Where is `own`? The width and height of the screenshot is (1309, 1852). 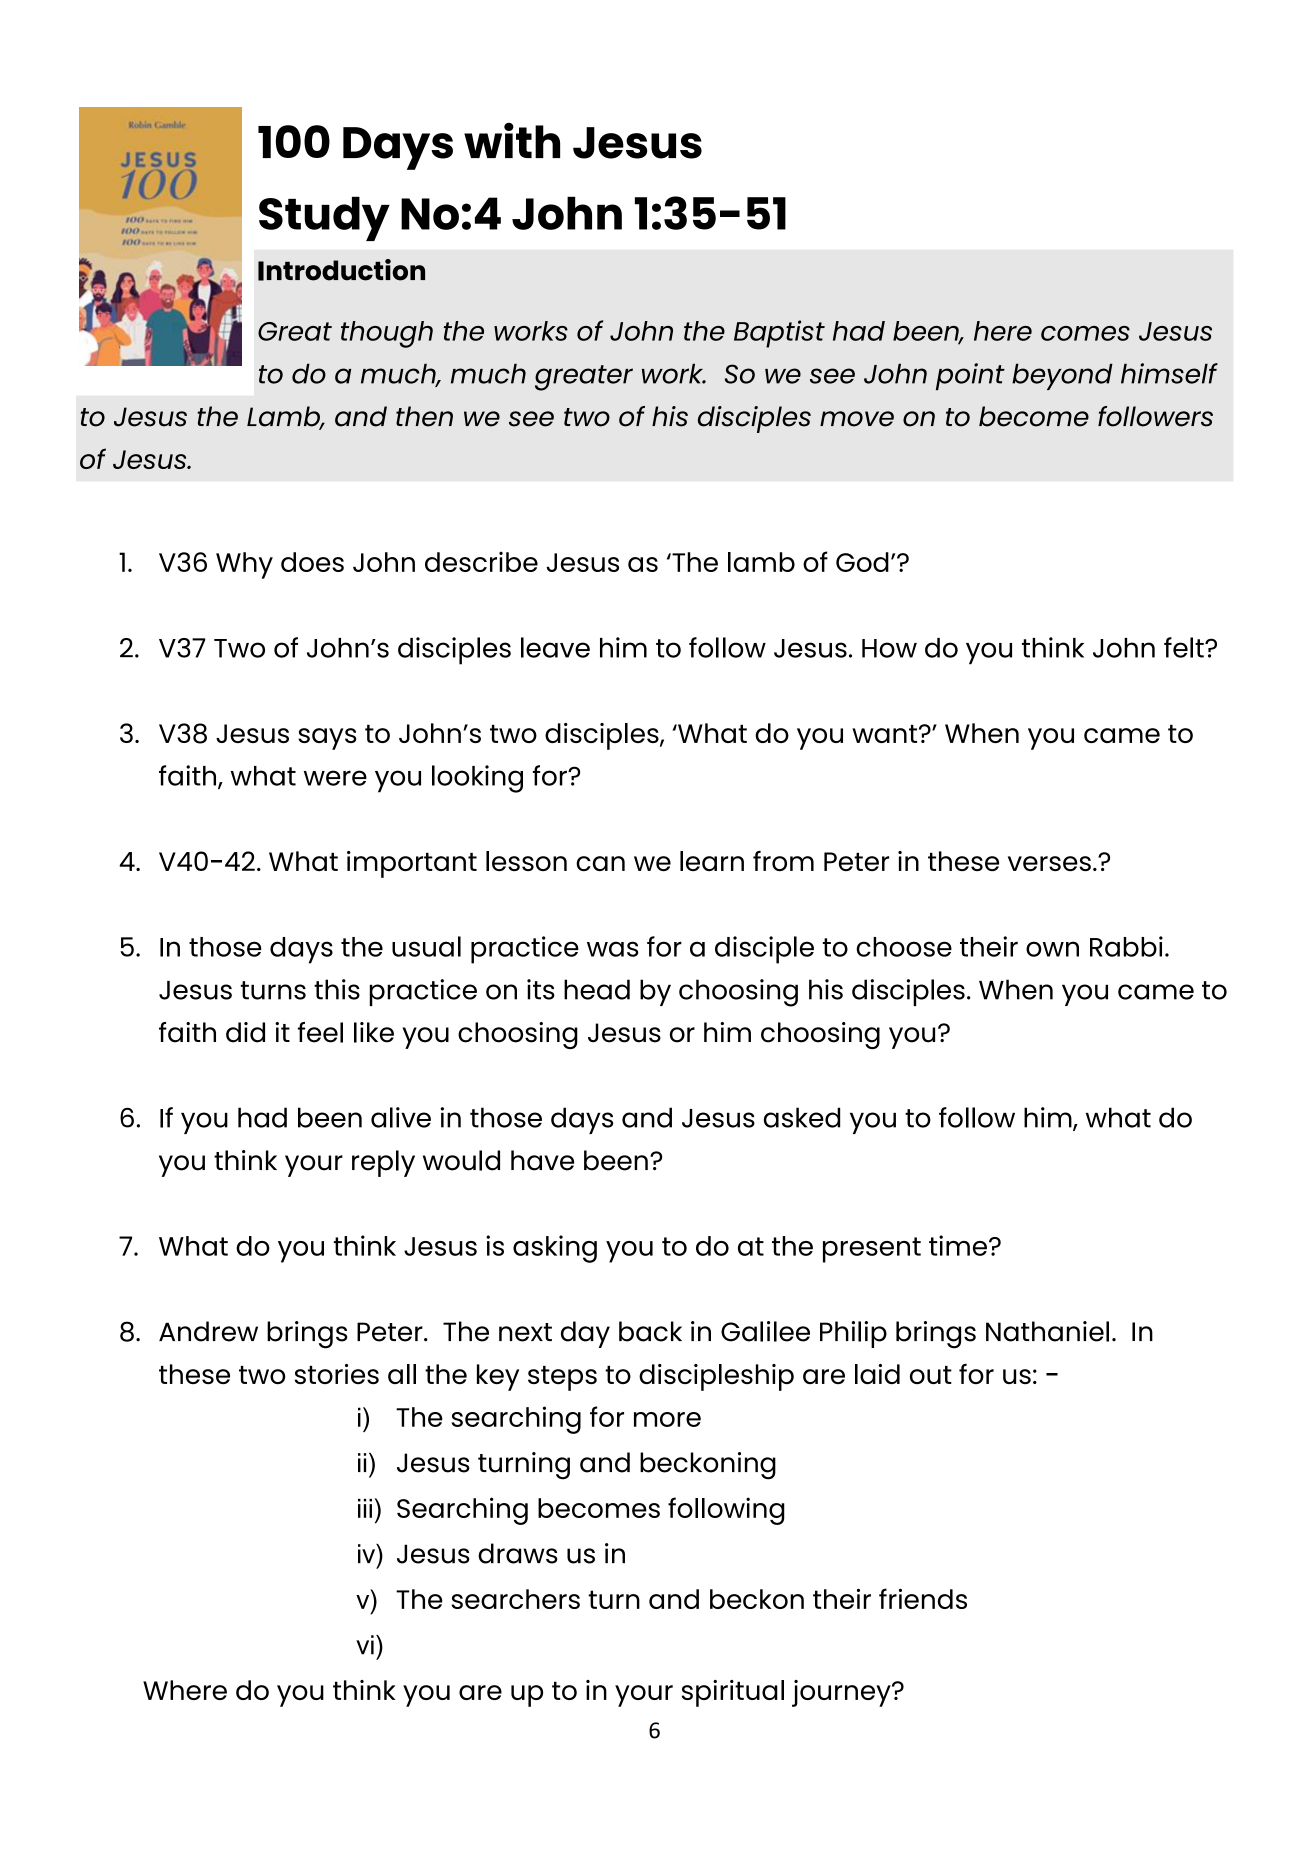 own is located at coordinates (1052, 949).
